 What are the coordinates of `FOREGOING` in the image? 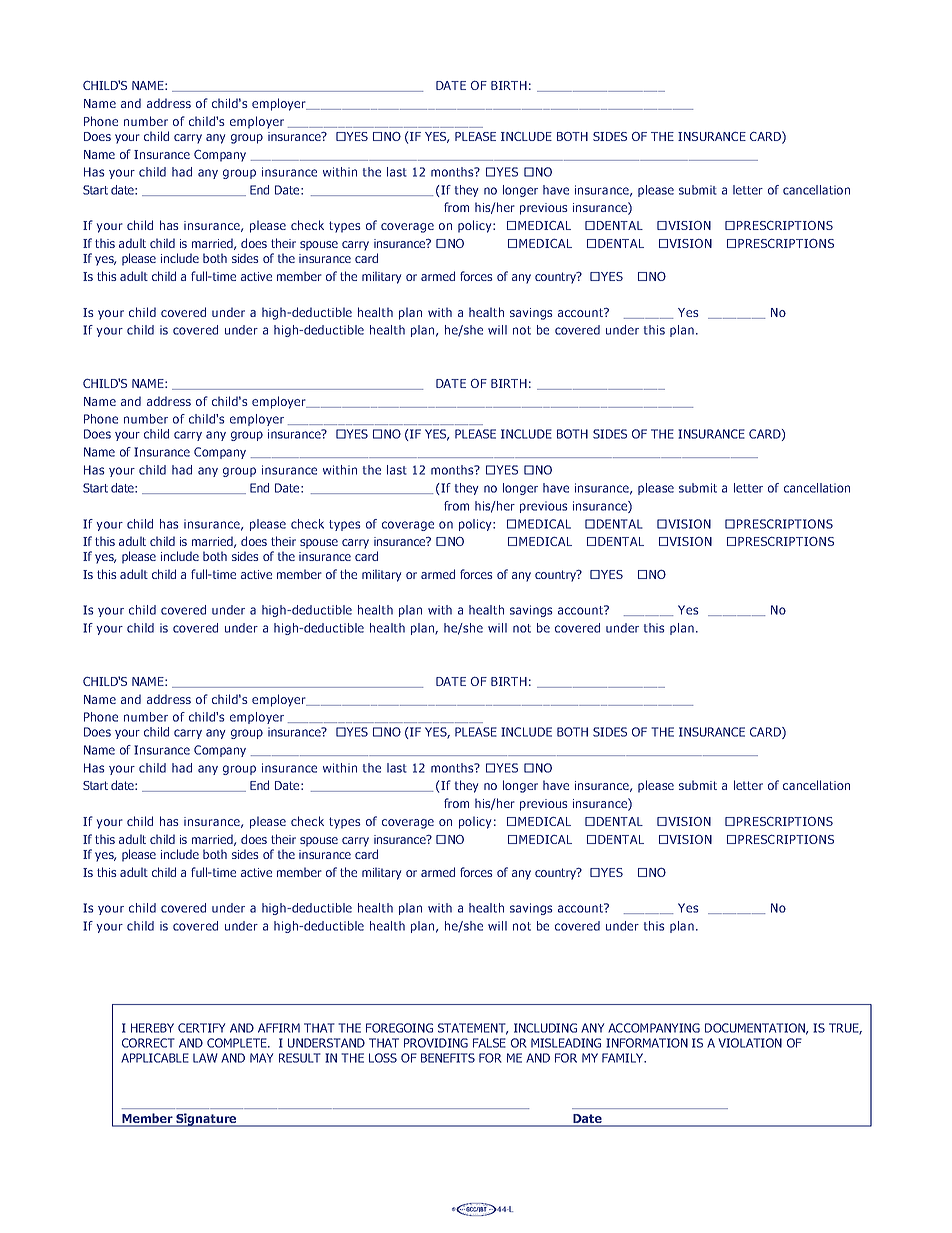 It's located at (399, 1028).
